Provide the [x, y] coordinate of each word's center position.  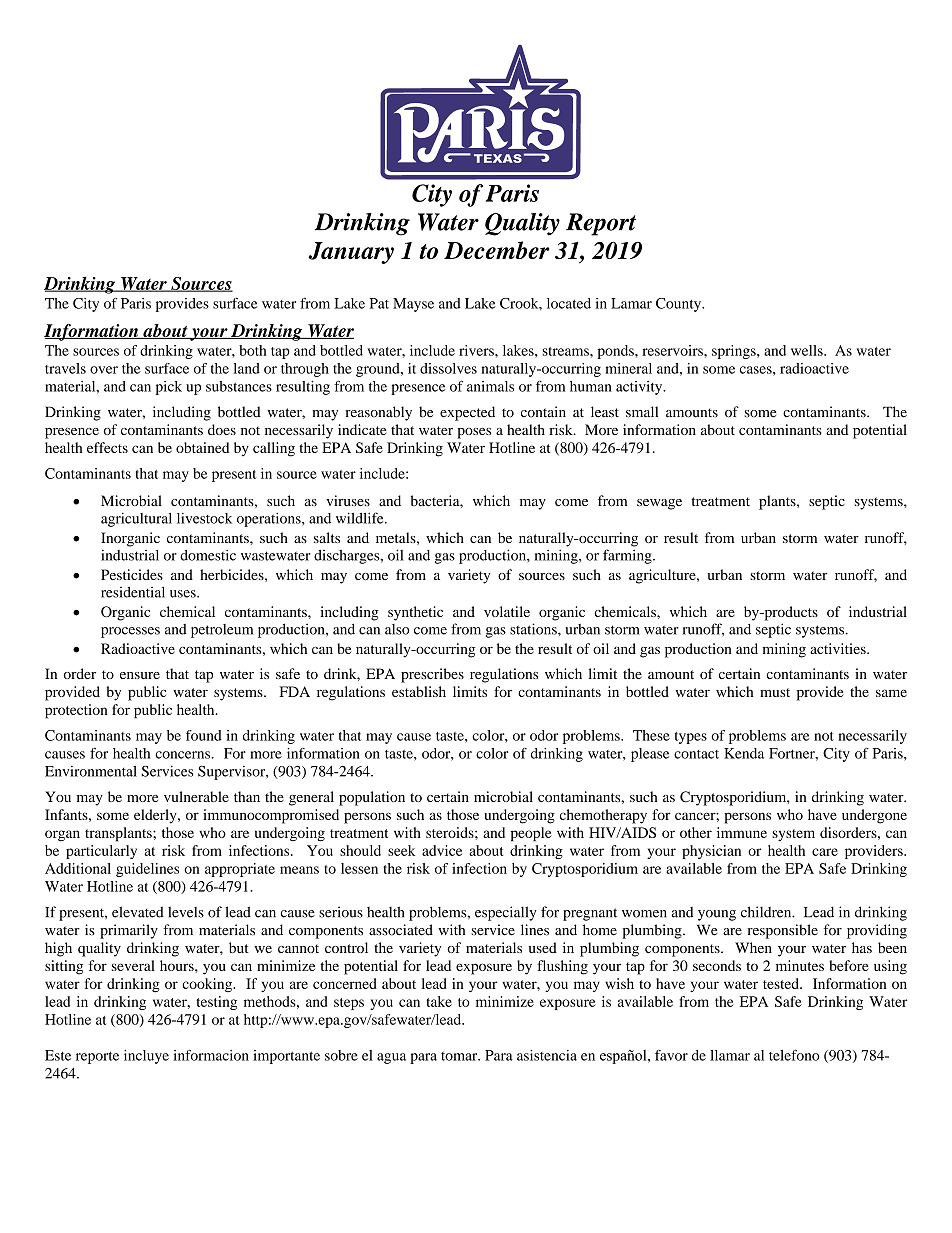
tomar [460, 1056]
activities [839, 648]
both [253, 350]
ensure [140, 675]
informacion [211, 1055]
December [497, 250]
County [679, 305]
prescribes [432, 675]
